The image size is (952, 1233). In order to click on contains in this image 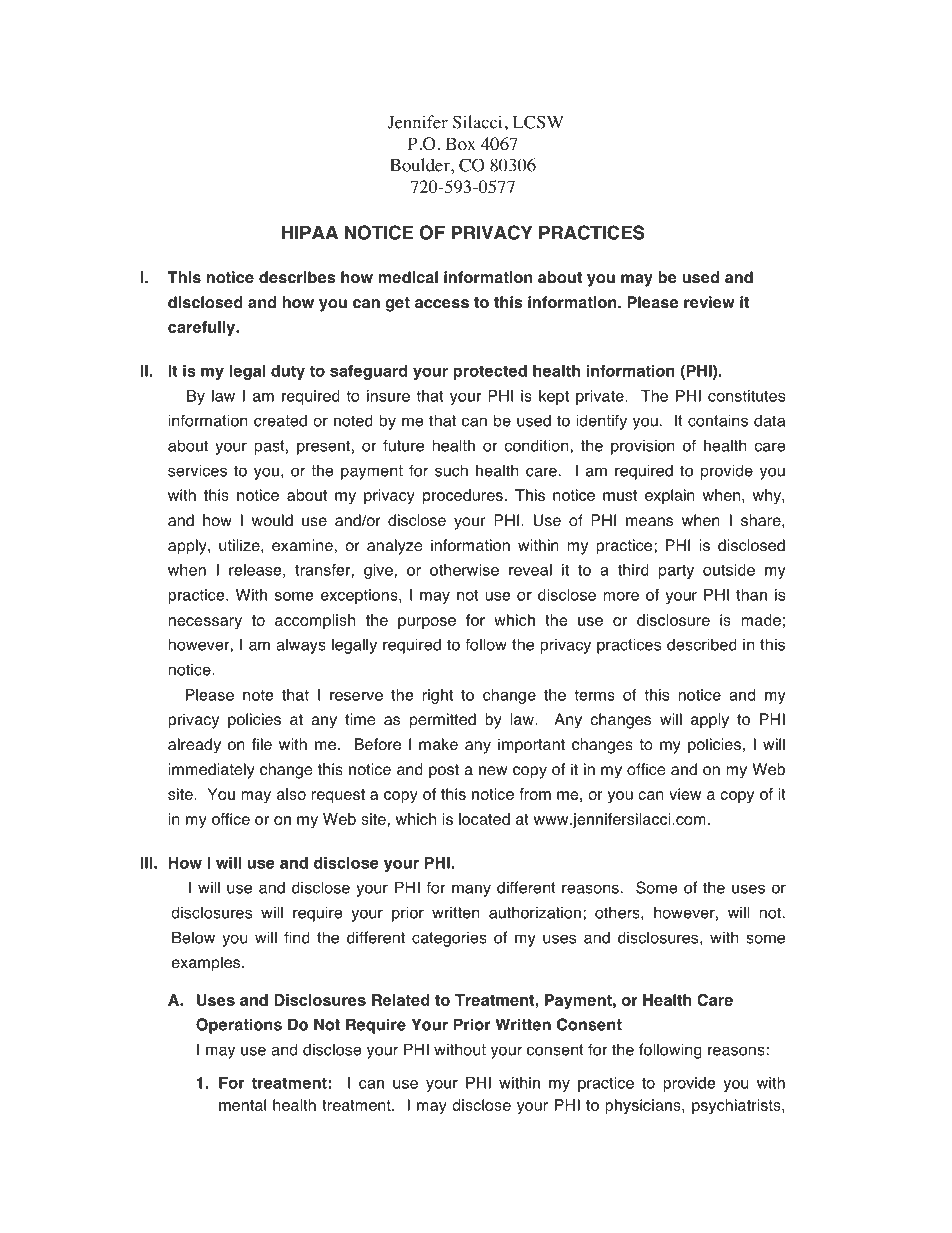, I will do `click(718, 420)`.
